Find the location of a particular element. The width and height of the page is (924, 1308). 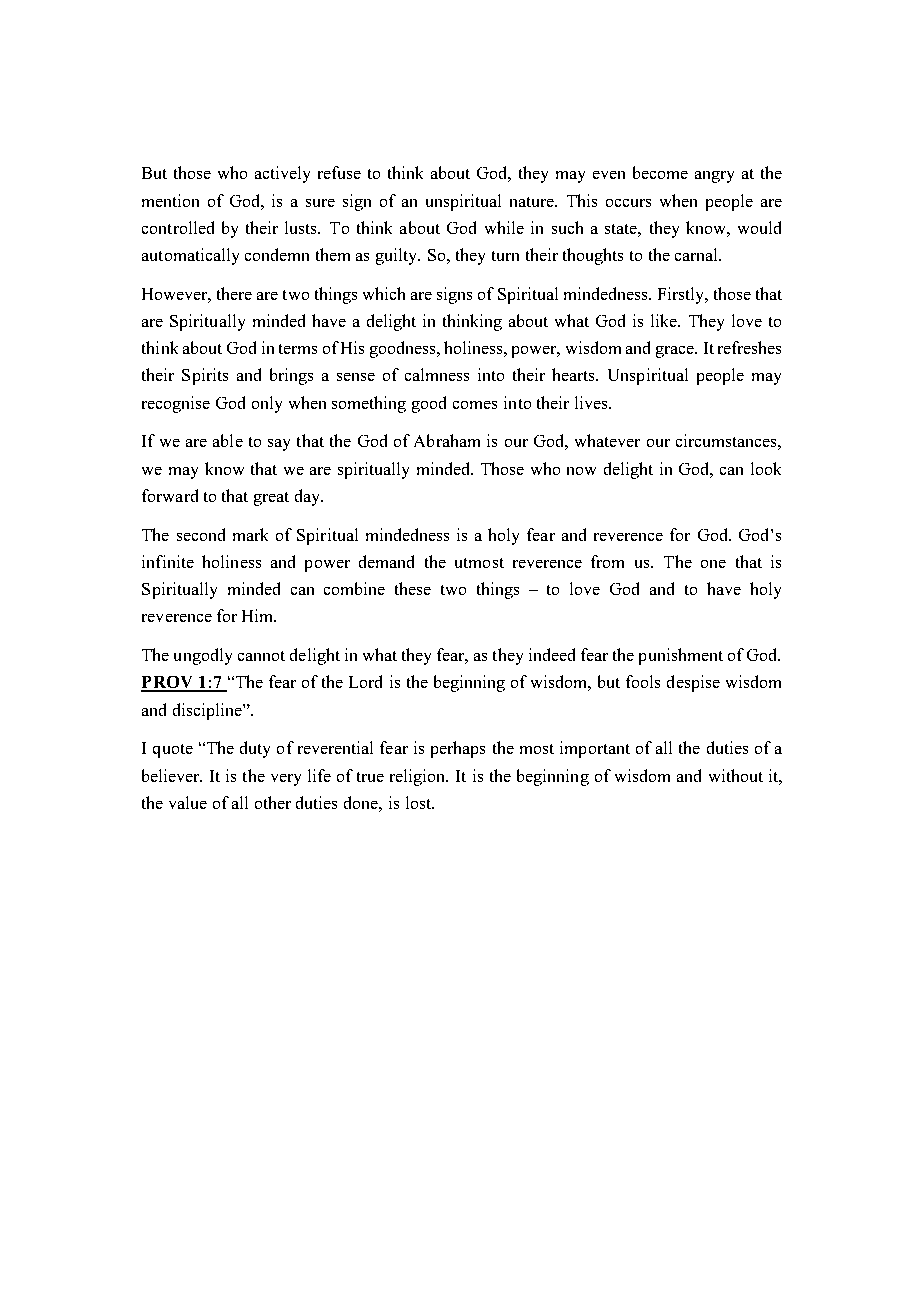

very is located at coordinates (286, 780).
